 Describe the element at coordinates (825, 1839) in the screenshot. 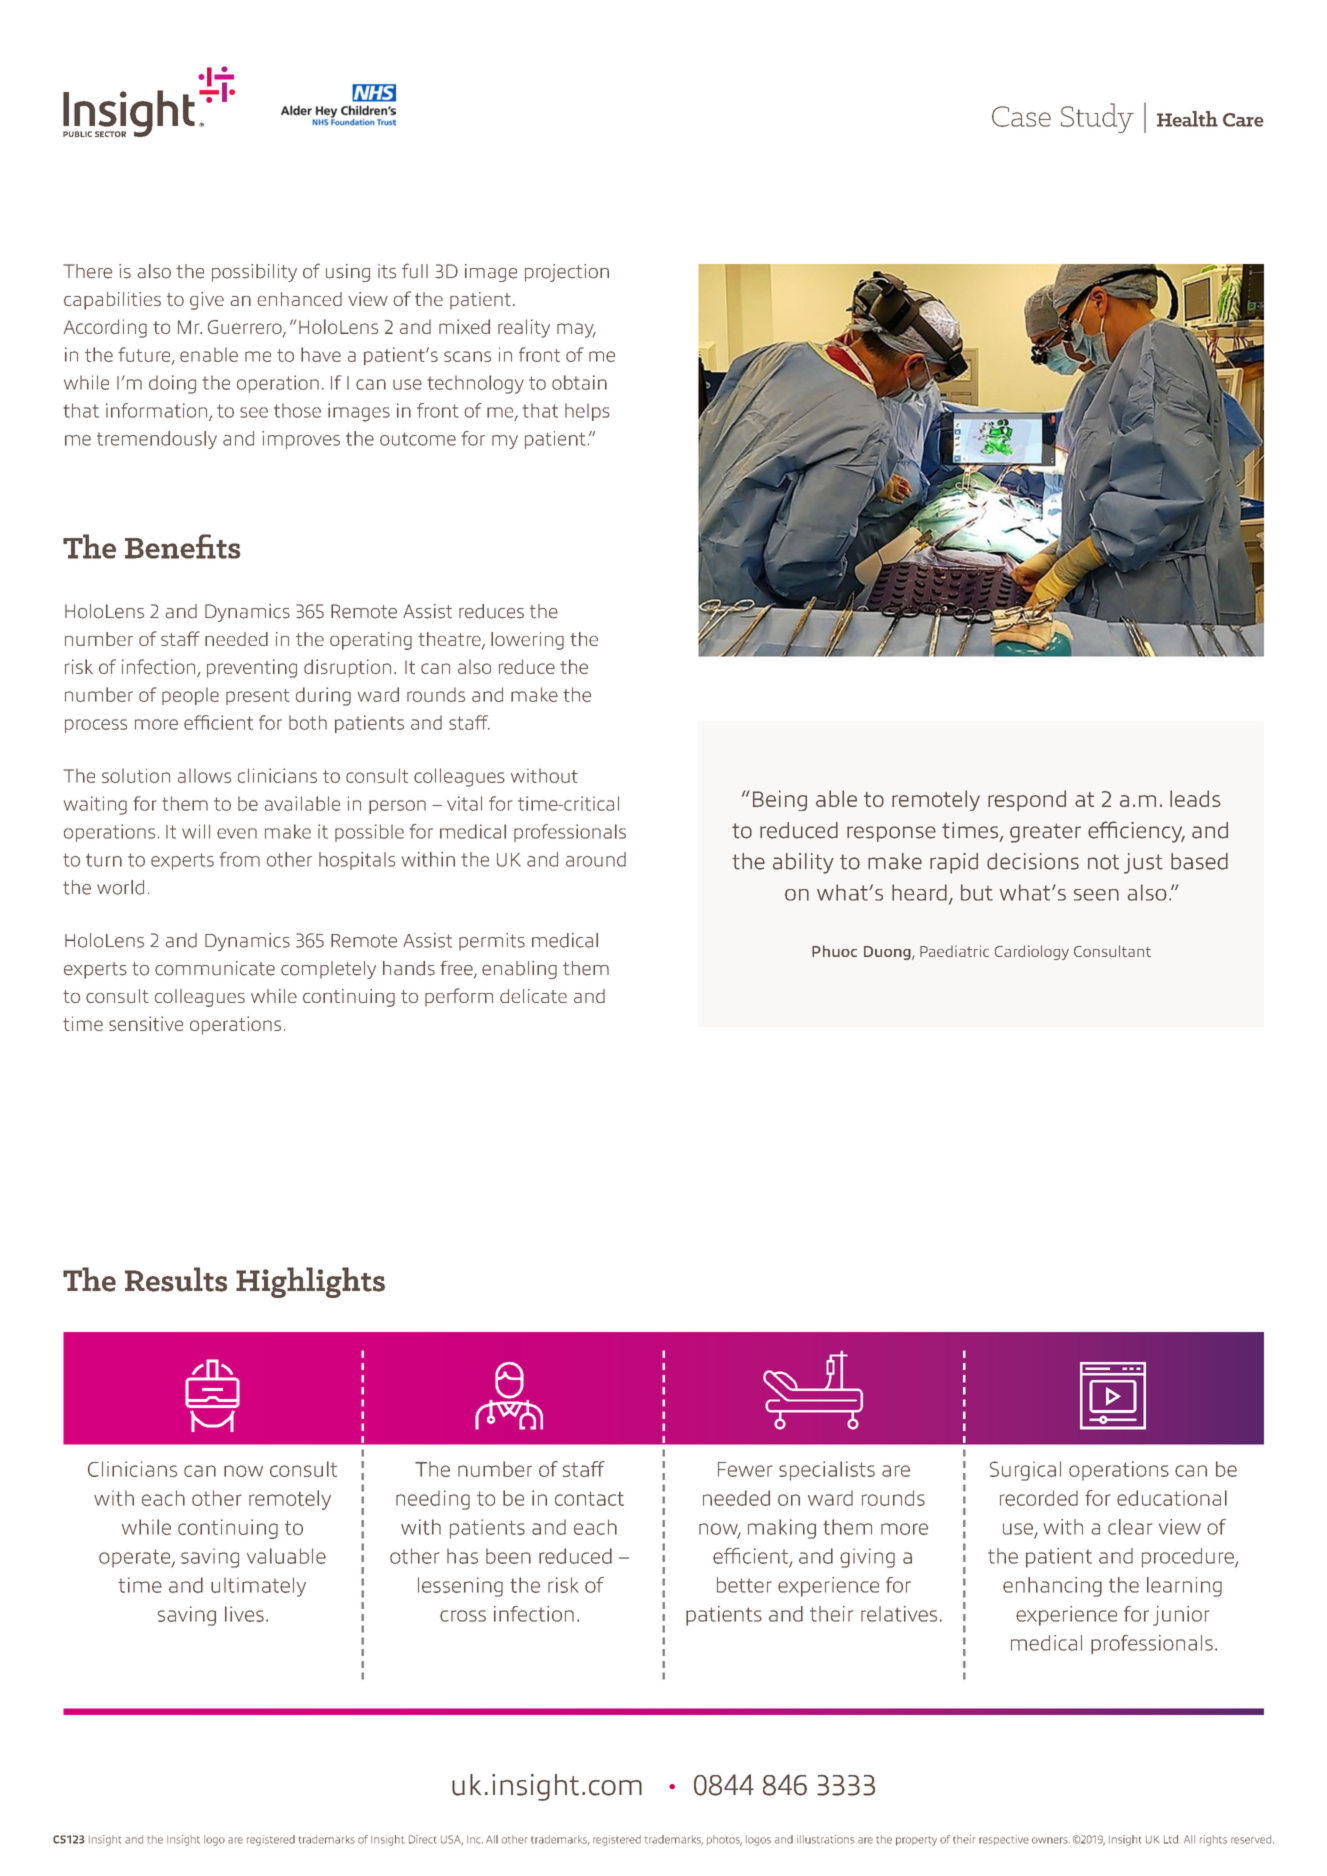

I see `illustrations` at that location.
